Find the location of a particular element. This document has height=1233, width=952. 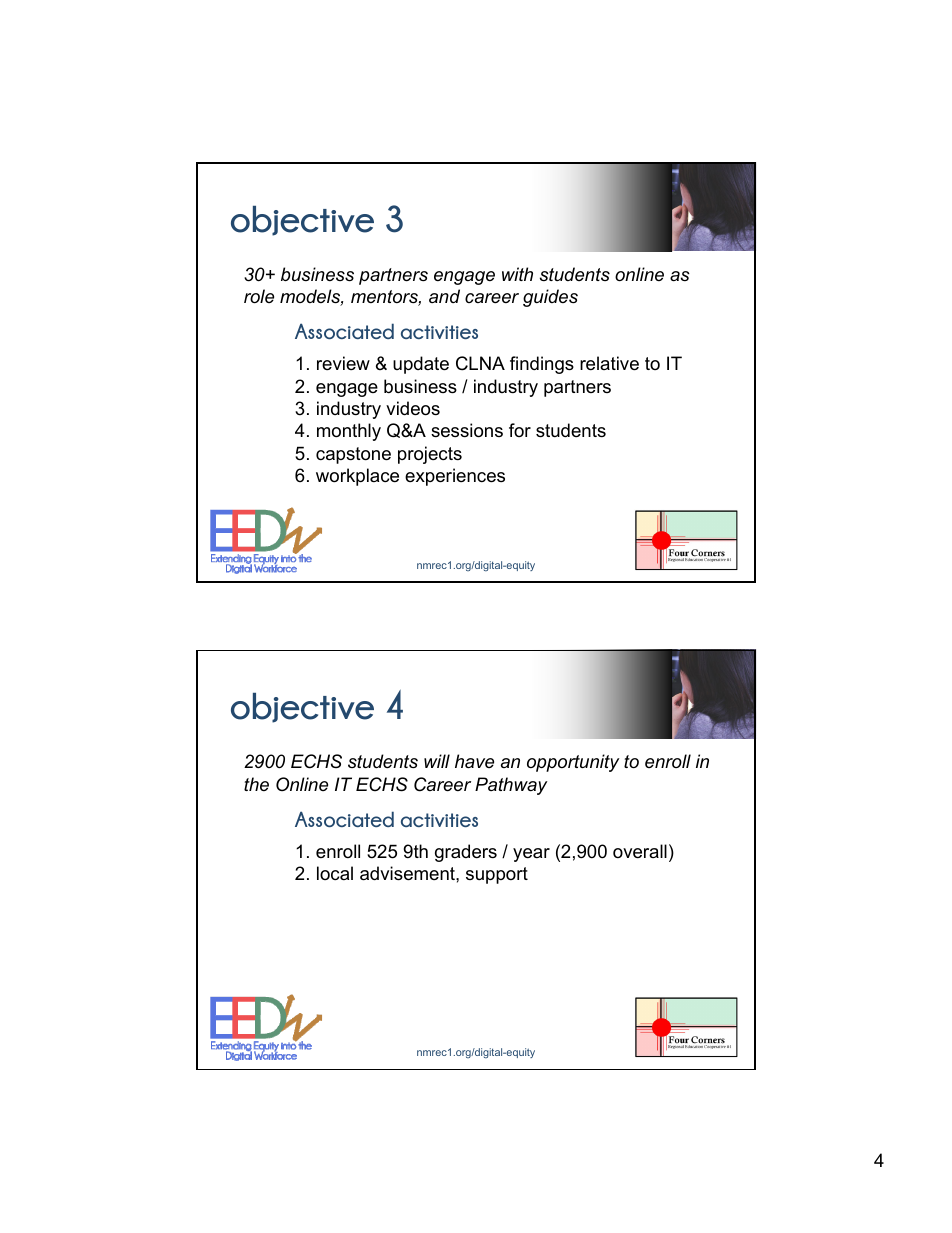

graders is located at coordinates (466, 853).
